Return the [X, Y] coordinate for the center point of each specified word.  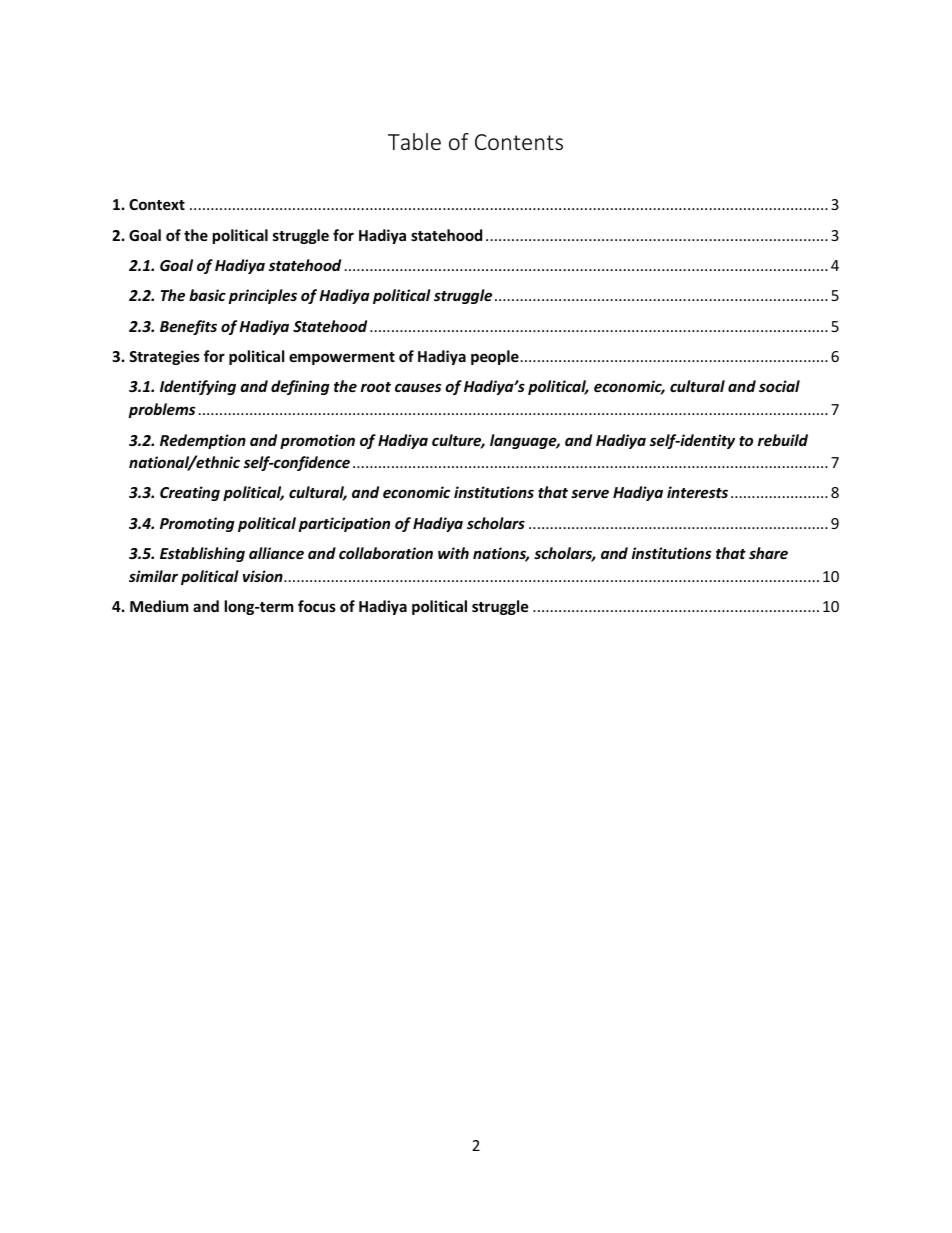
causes [418, 387]
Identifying [198, 387]
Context [157, 204]
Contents [519, 142]
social [779, 386]
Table [414, 141]
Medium [159, 606]
